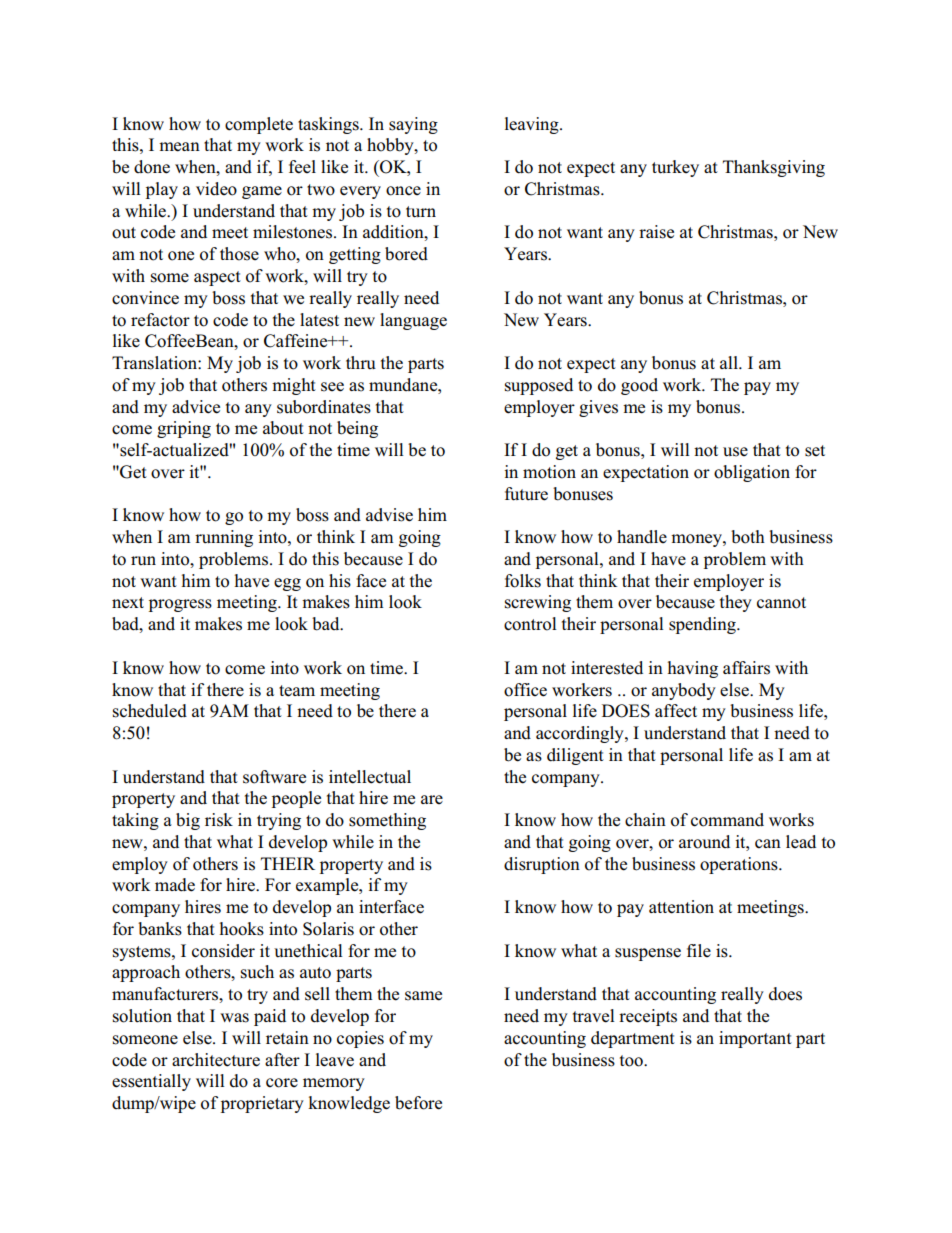 The height and width of the page is (1233, 952). What do you see at coordinates (413, 125) in the page?
I see `saying` at bounding box center [413, 125].
